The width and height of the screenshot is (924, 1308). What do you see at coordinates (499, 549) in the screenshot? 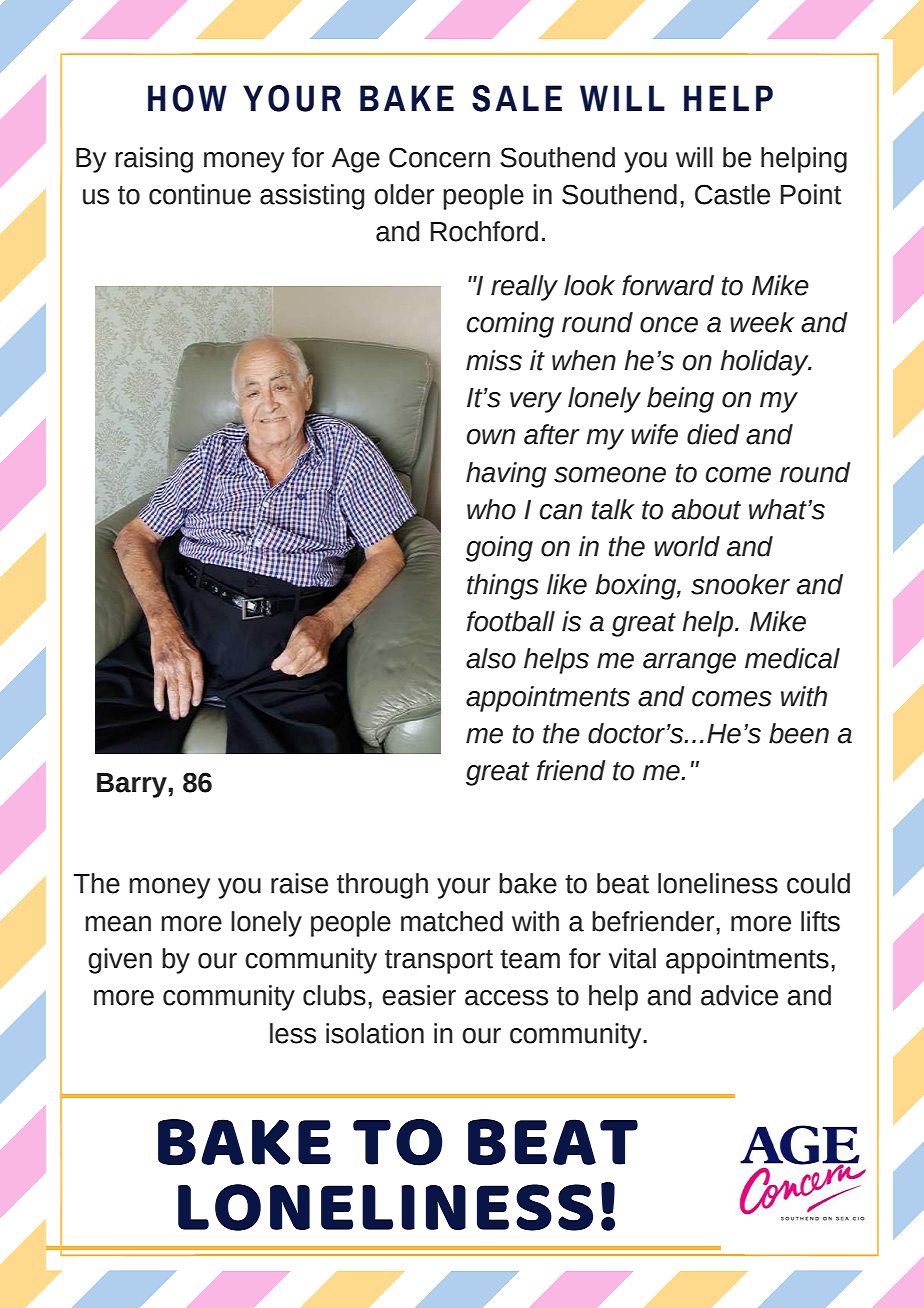
I see `going` at bounding box center [499, 549].
